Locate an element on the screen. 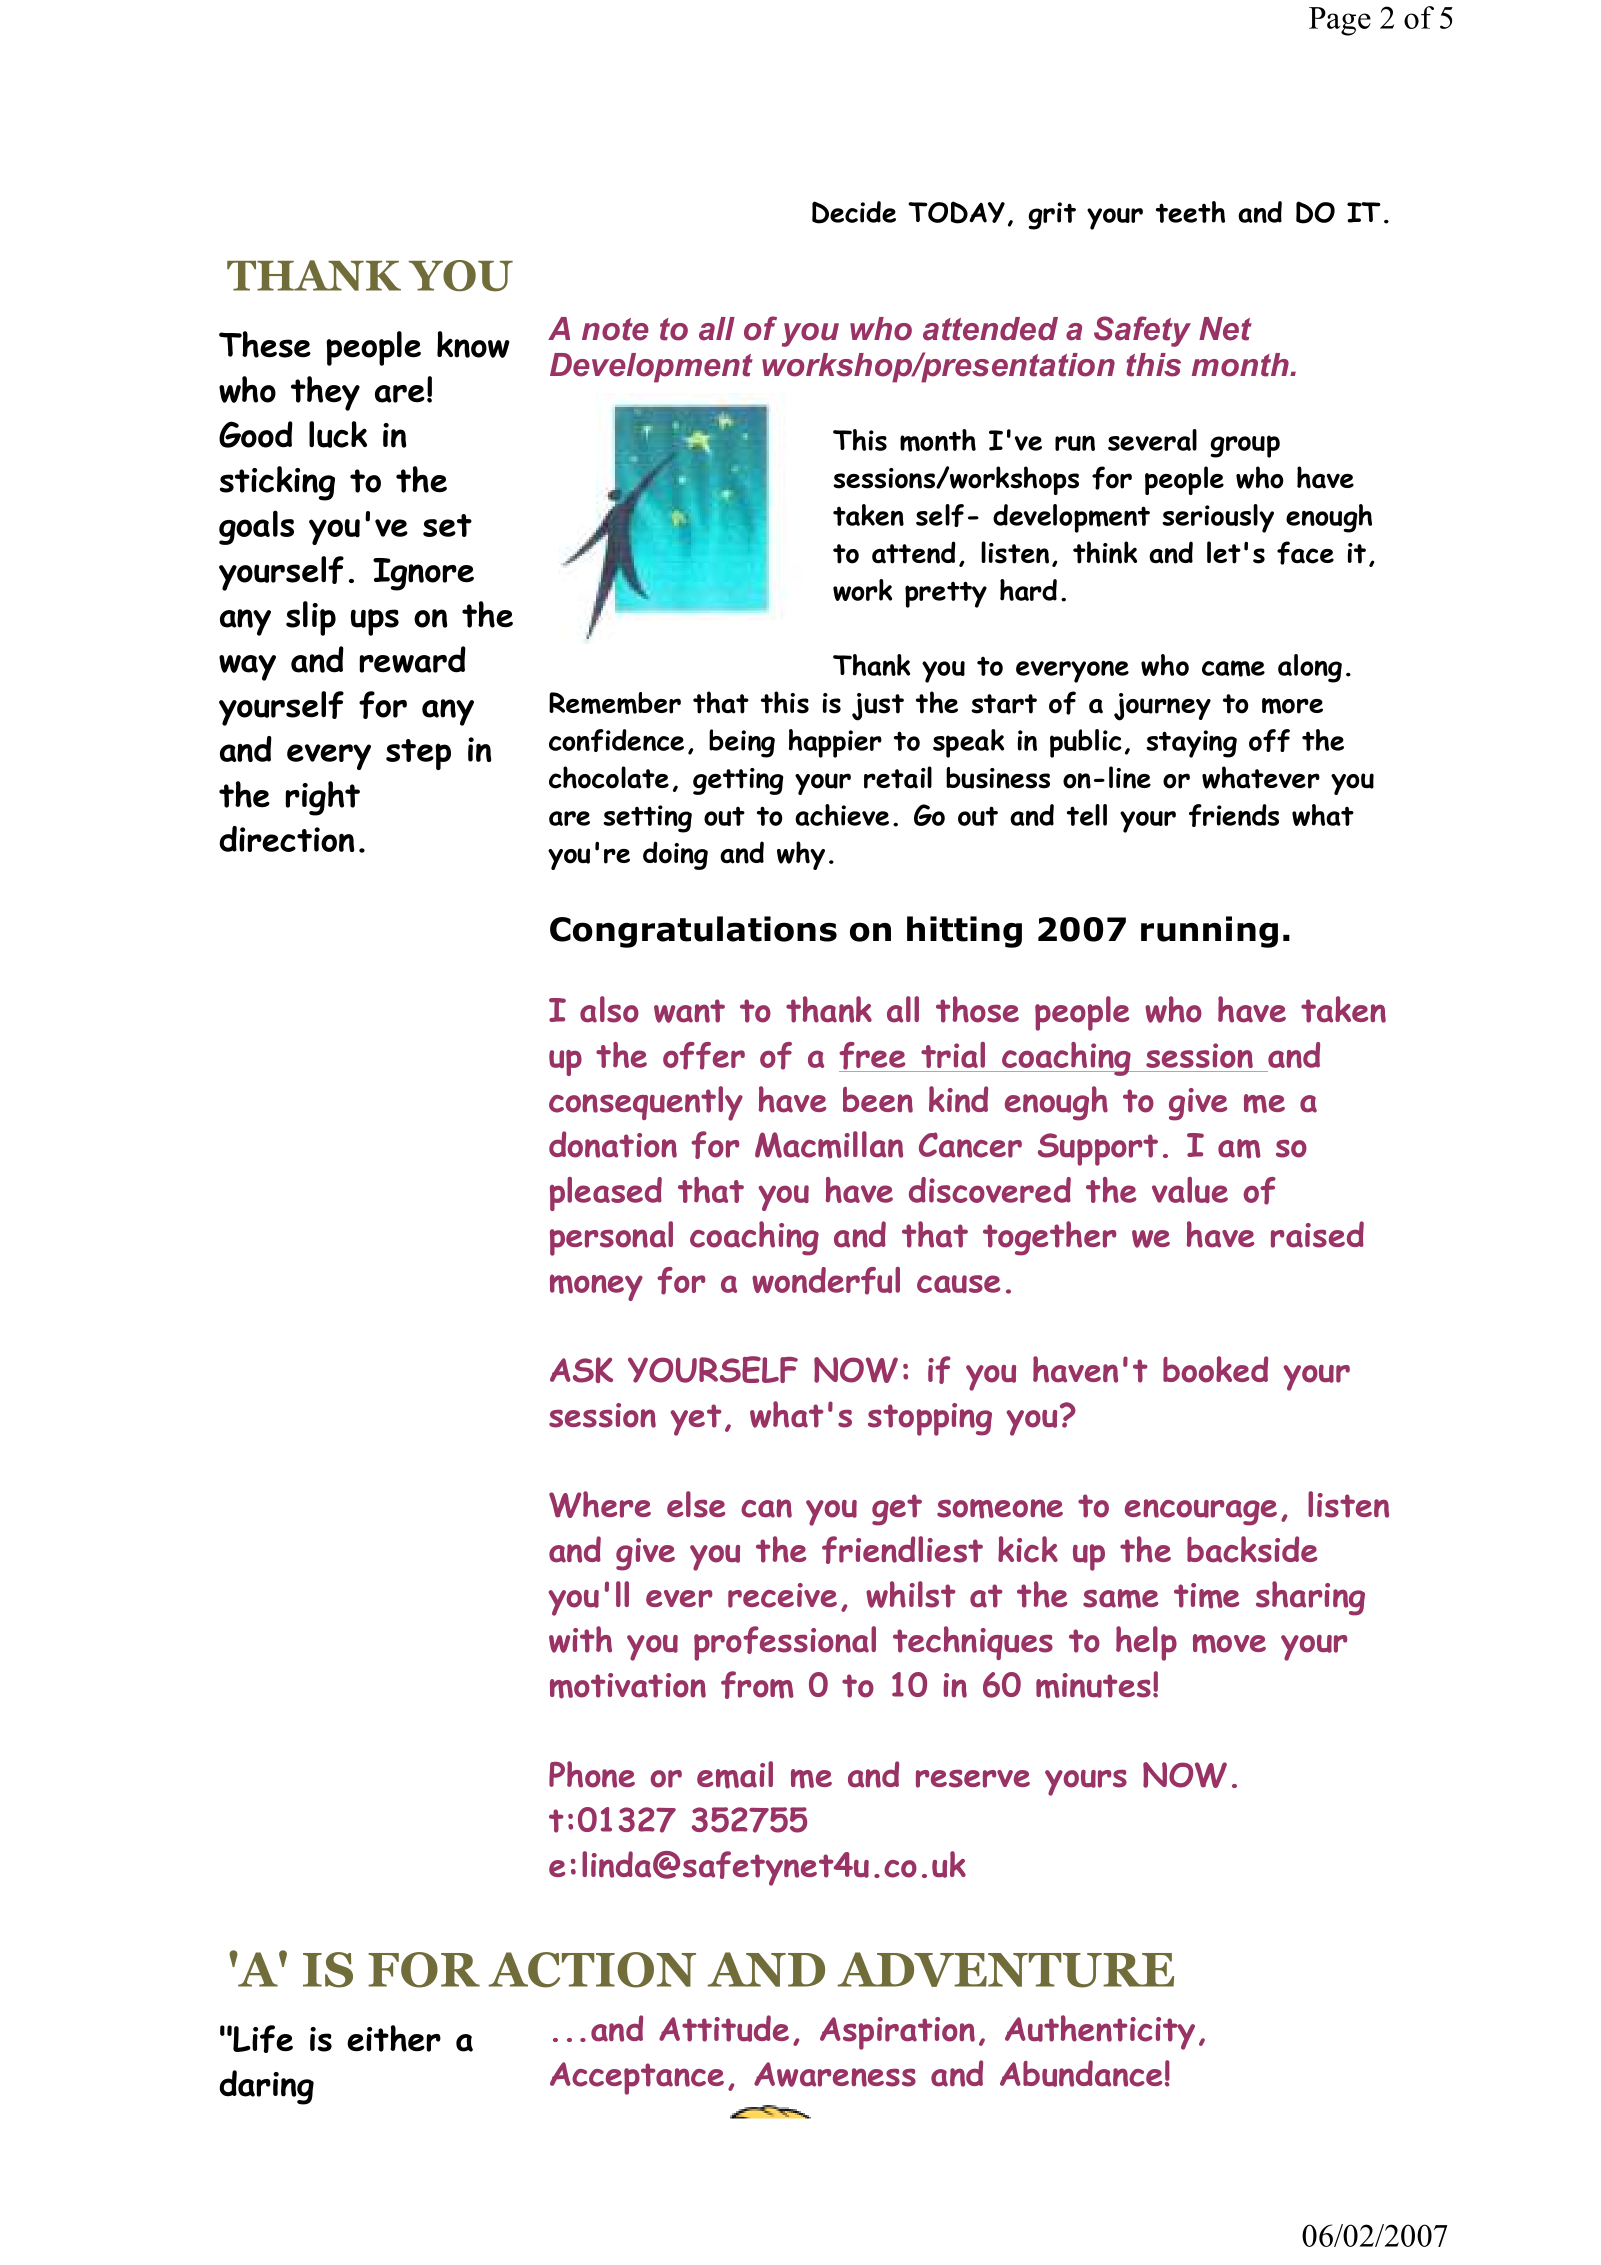 The width and height of the screenshot is (1601, 2265). pretty is located at coordinates (946, 594).
